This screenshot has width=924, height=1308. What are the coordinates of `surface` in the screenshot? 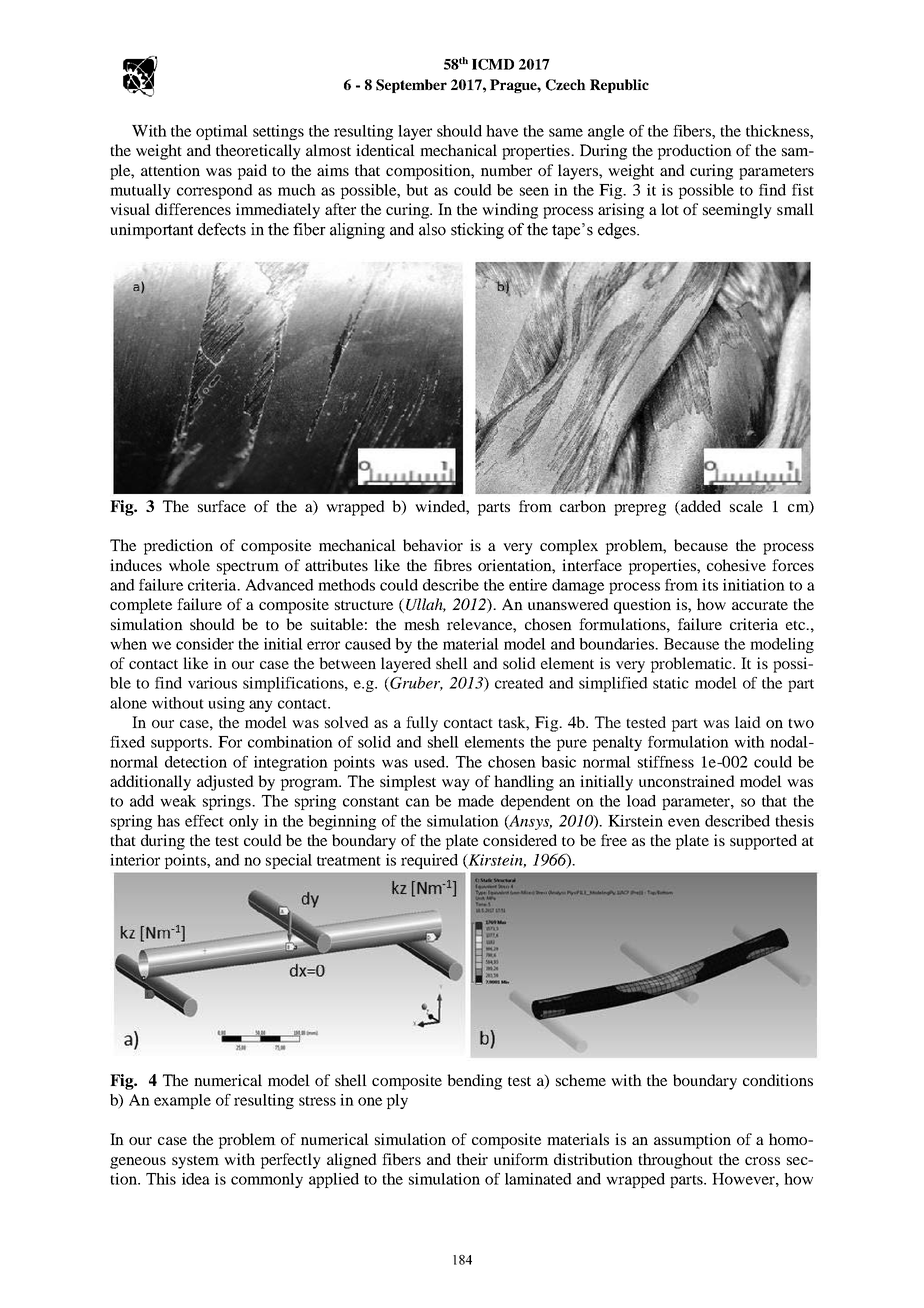 It's located at (222, 506).
